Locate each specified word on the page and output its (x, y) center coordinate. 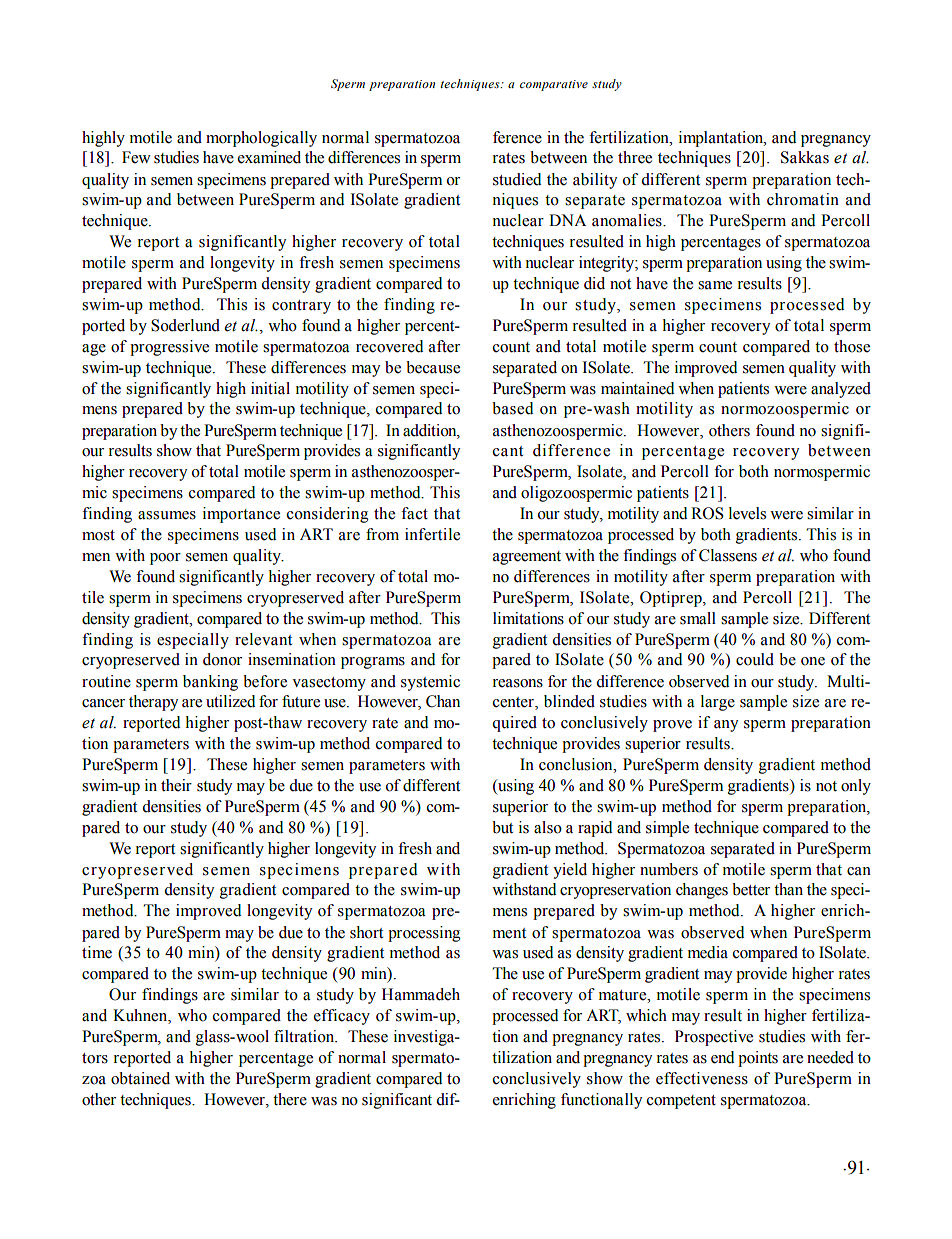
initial (270, 388)
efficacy (342, 1017)
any (726, 726)
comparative (554, 85)
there (290, 1099)
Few (136, 157)
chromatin (803, 199)
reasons (518, 683)
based (512, 408)
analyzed (841, 390)
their (176, 785)
